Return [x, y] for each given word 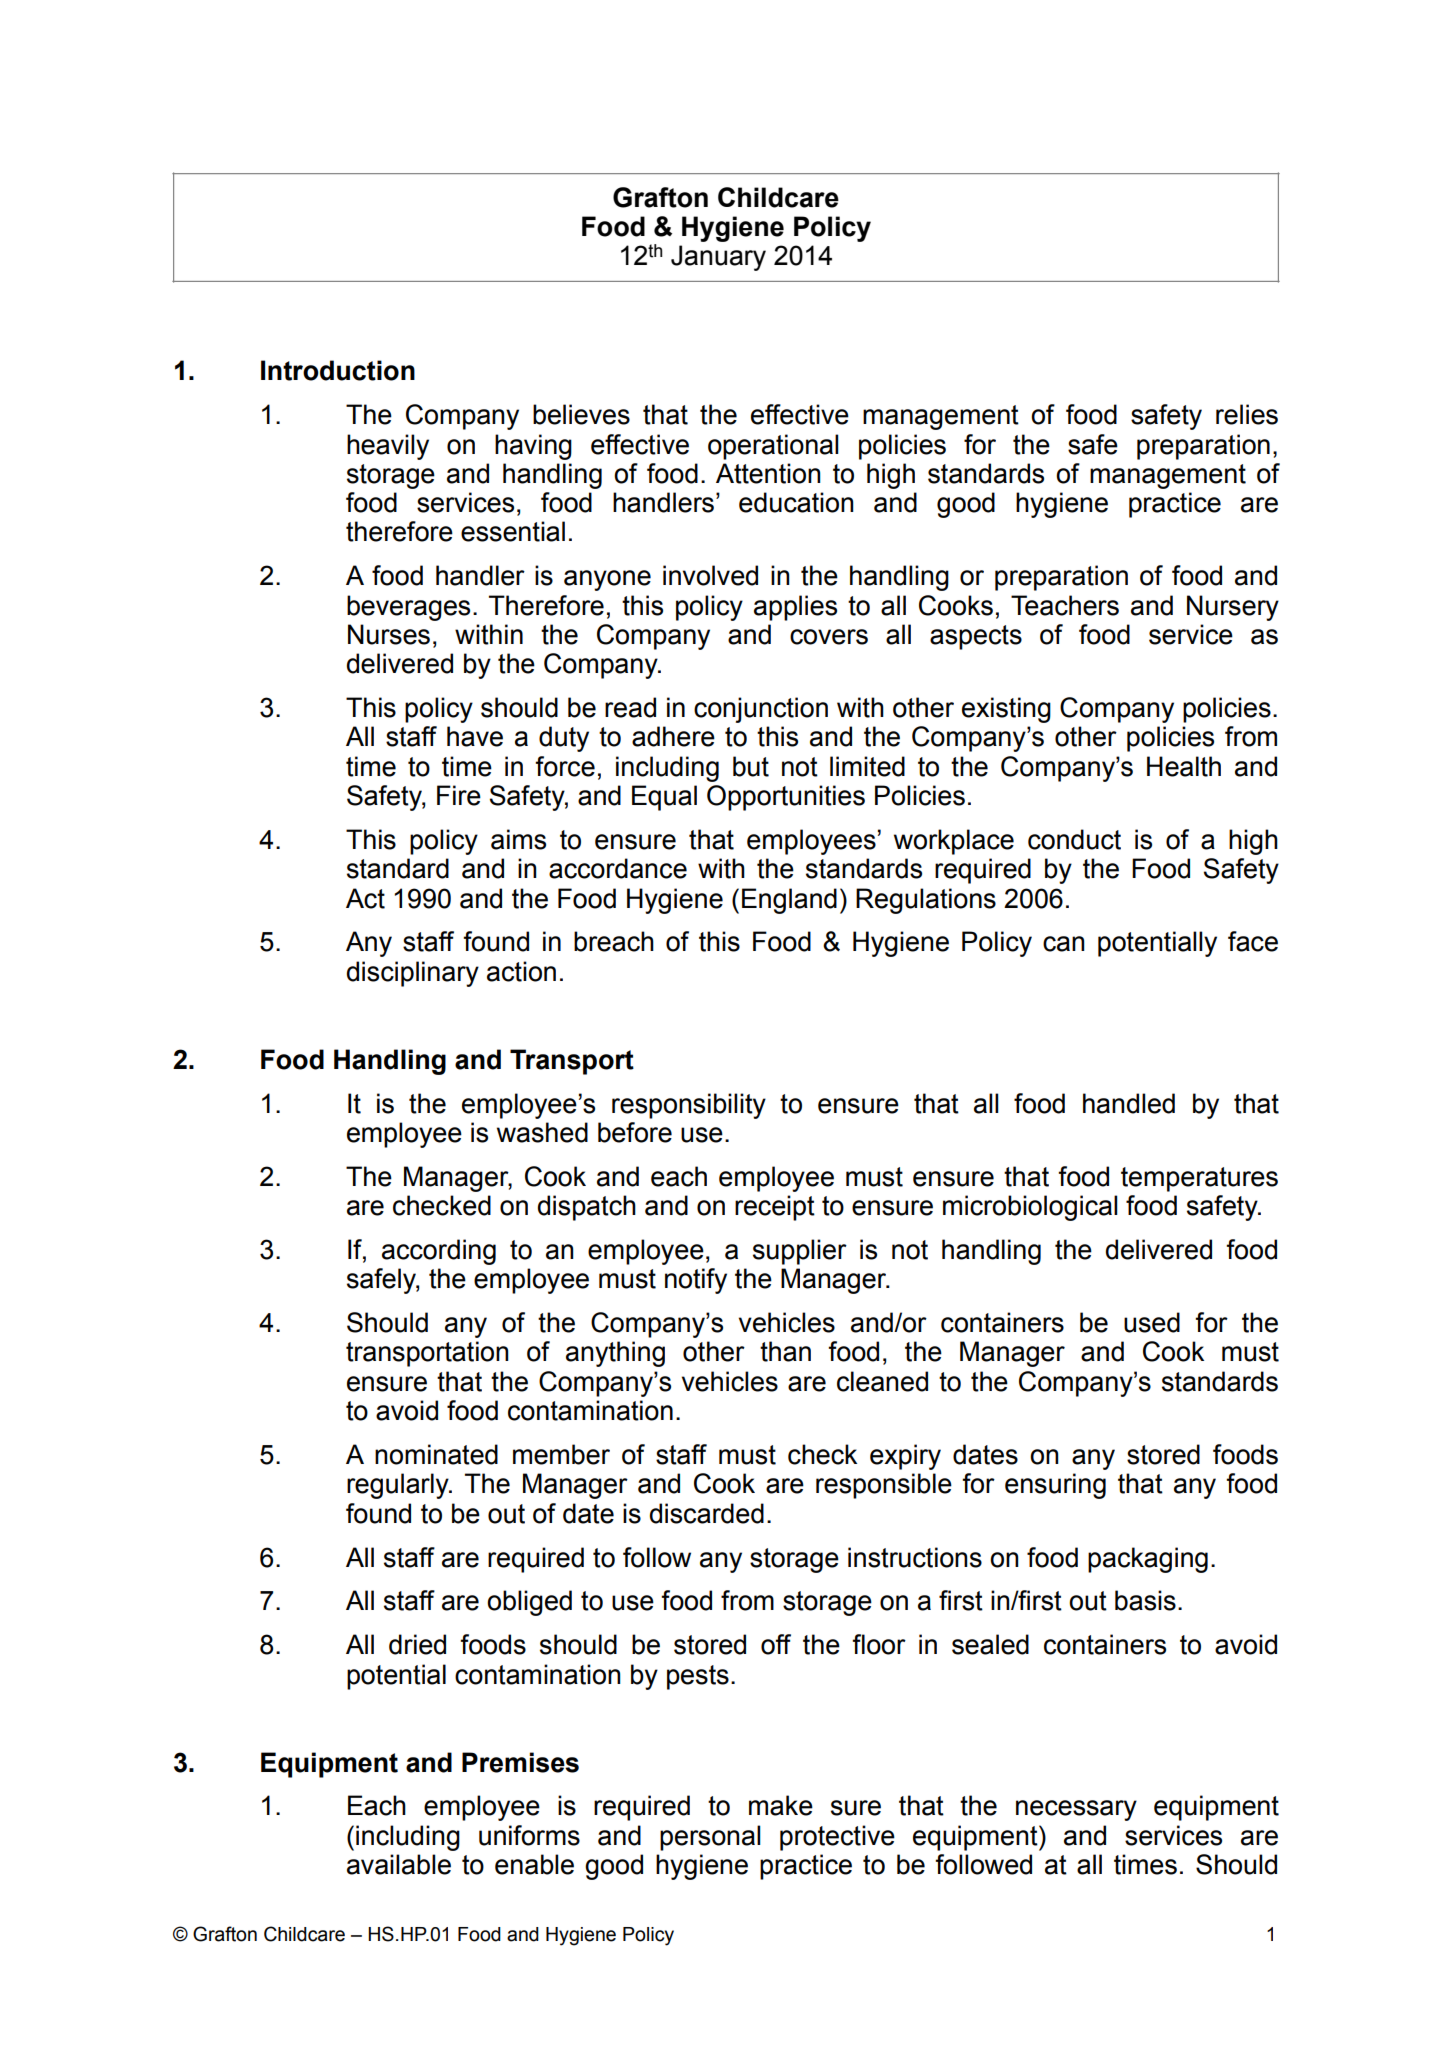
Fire [459, 795]
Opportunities [786, 798]
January [718, 258]
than [785, 1351]
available [399, 1864]
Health [1184, 766]
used [1152, 1322]
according [439, 1252]
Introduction [338, 370]
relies [1247, 414]
